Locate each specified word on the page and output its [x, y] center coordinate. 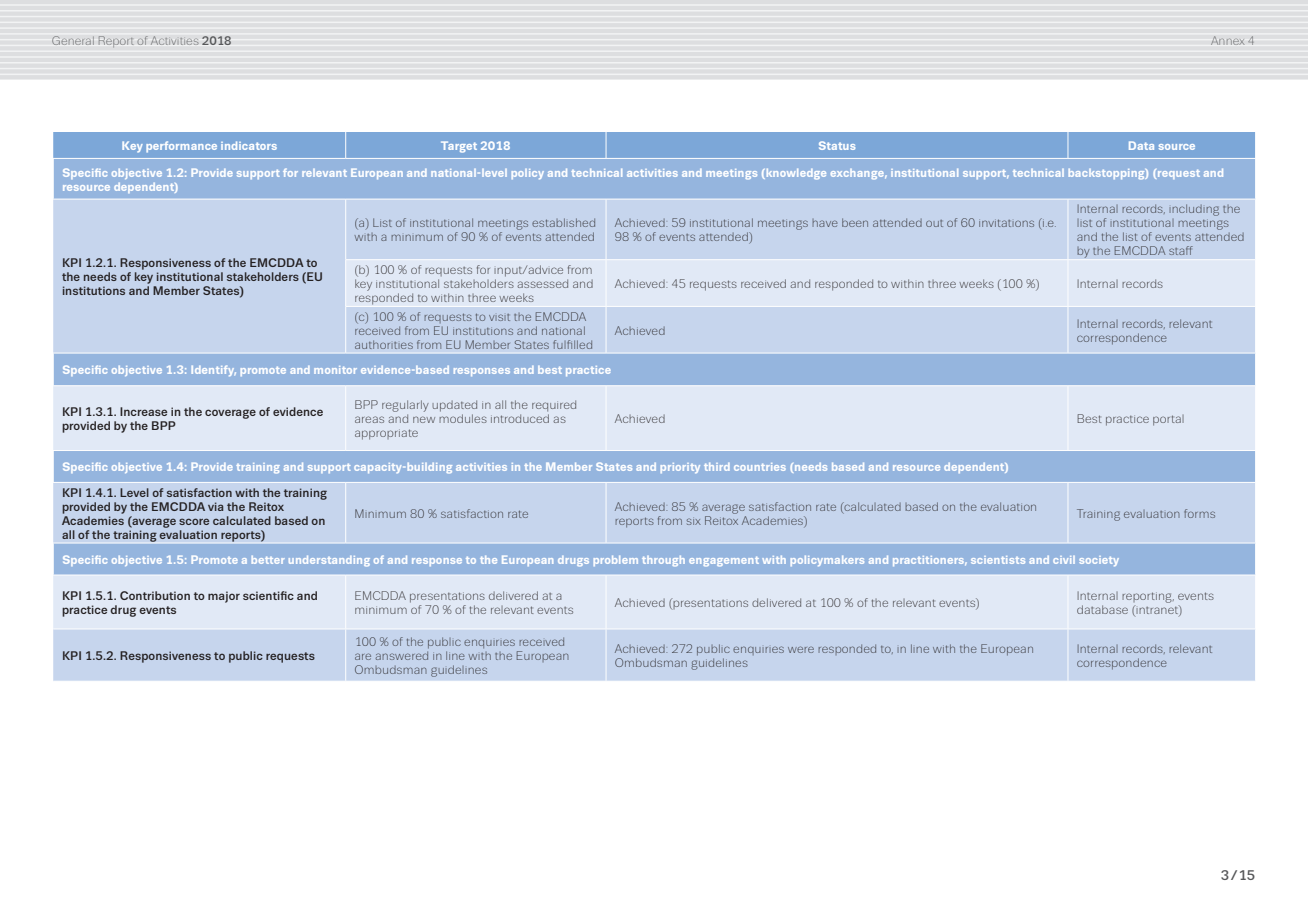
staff [1181, 250]
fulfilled [572, 344]
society [1099, 561]
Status [837, 145]
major [224, 597]
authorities [384, 344]
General [73, 40]
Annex [1227, 40]
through [663, 561]
